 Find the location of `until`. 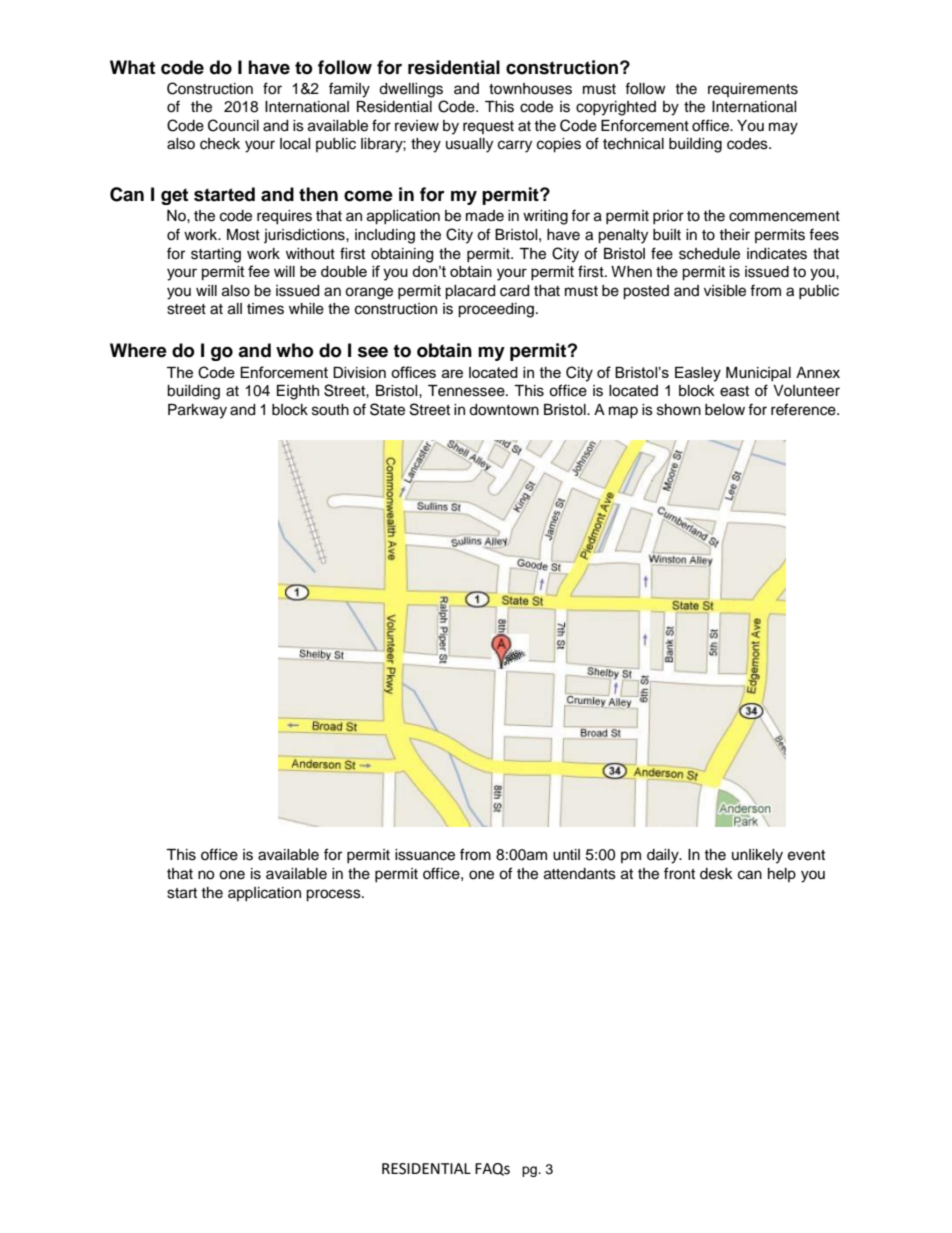

until is located at coordinates (566, 855).
